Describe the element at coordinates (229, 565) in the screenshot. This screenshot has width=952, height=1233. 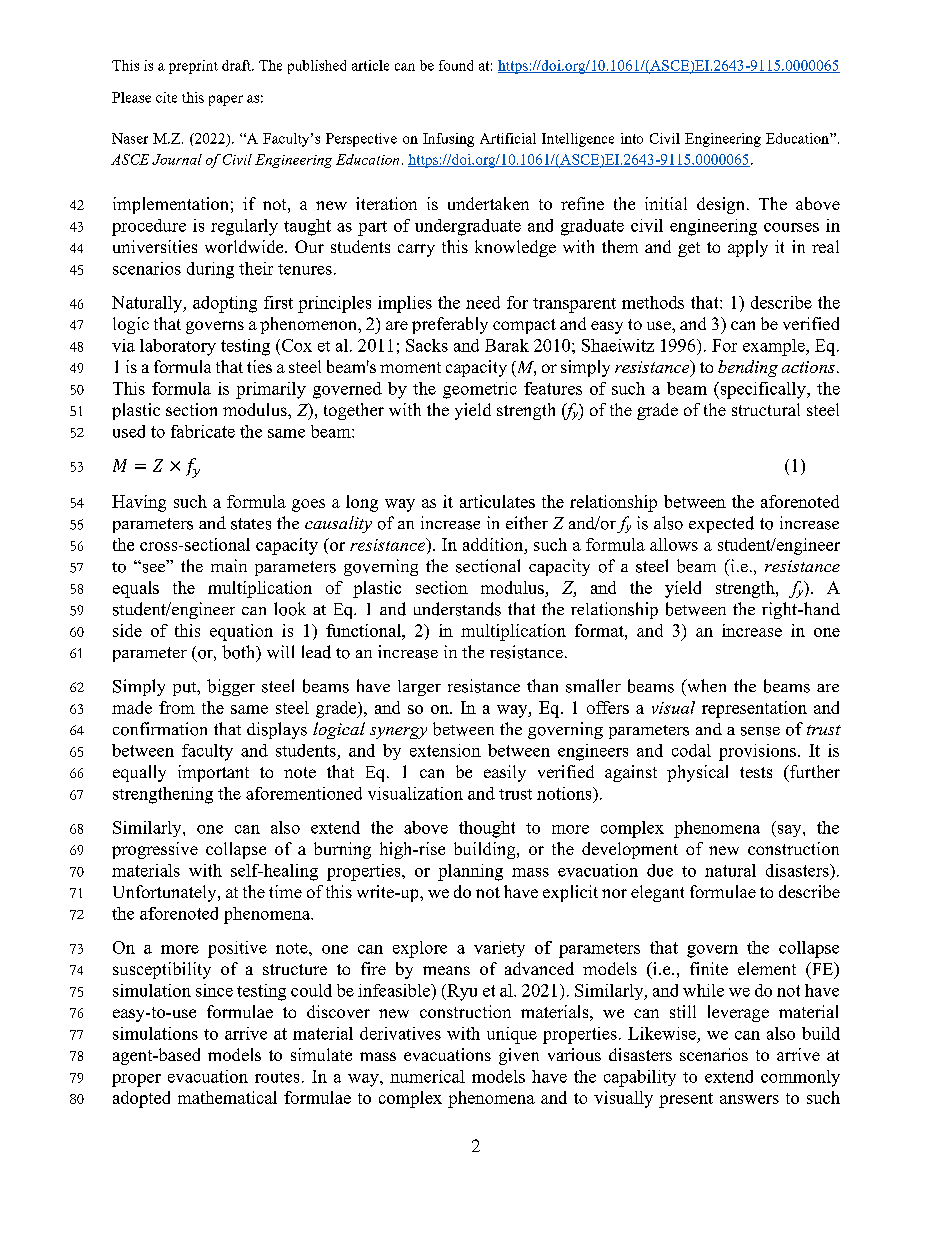
I see `main` at that location.
